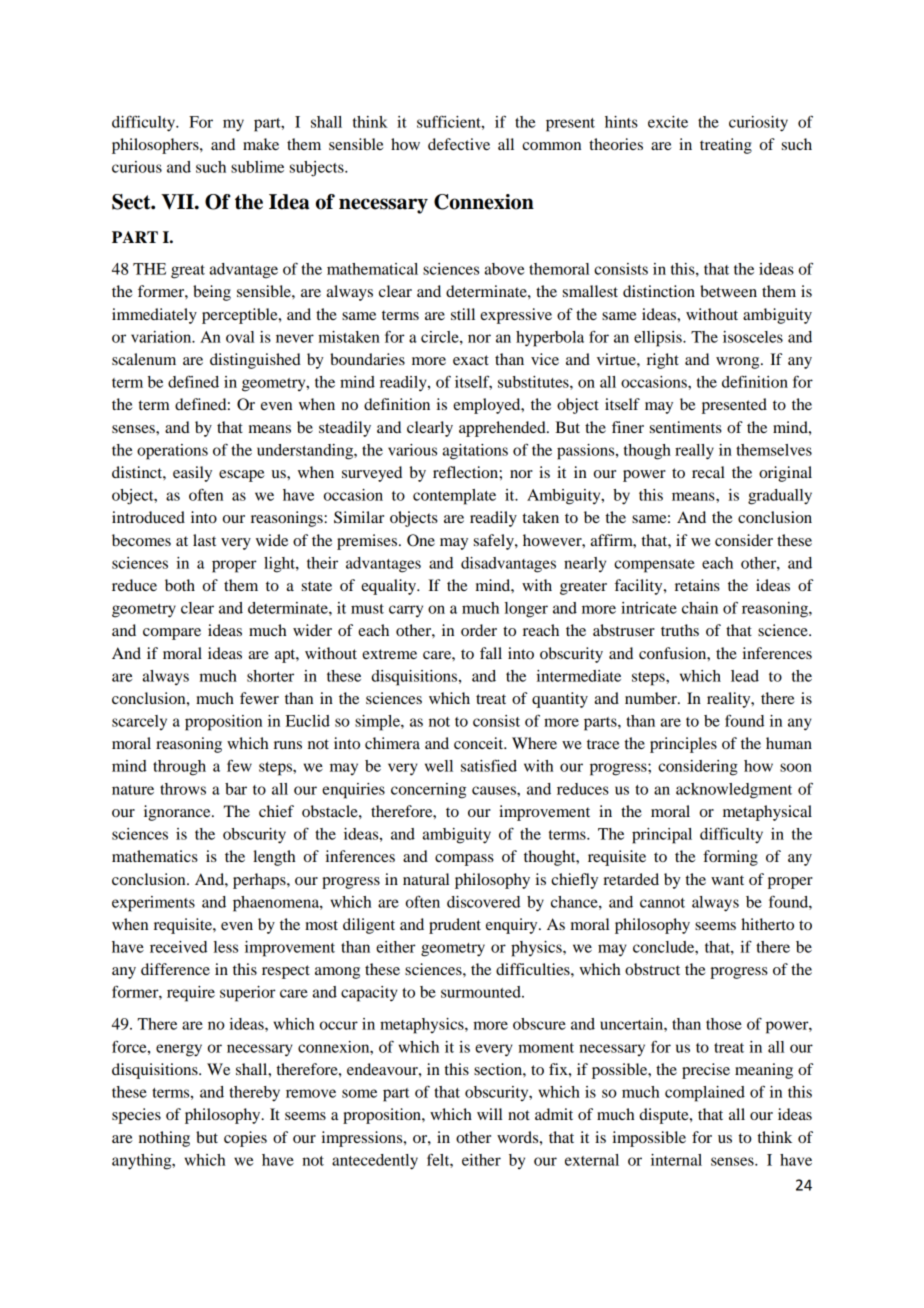 The image size is (924, 1308). I want to click on bar, so click(236, 789).
